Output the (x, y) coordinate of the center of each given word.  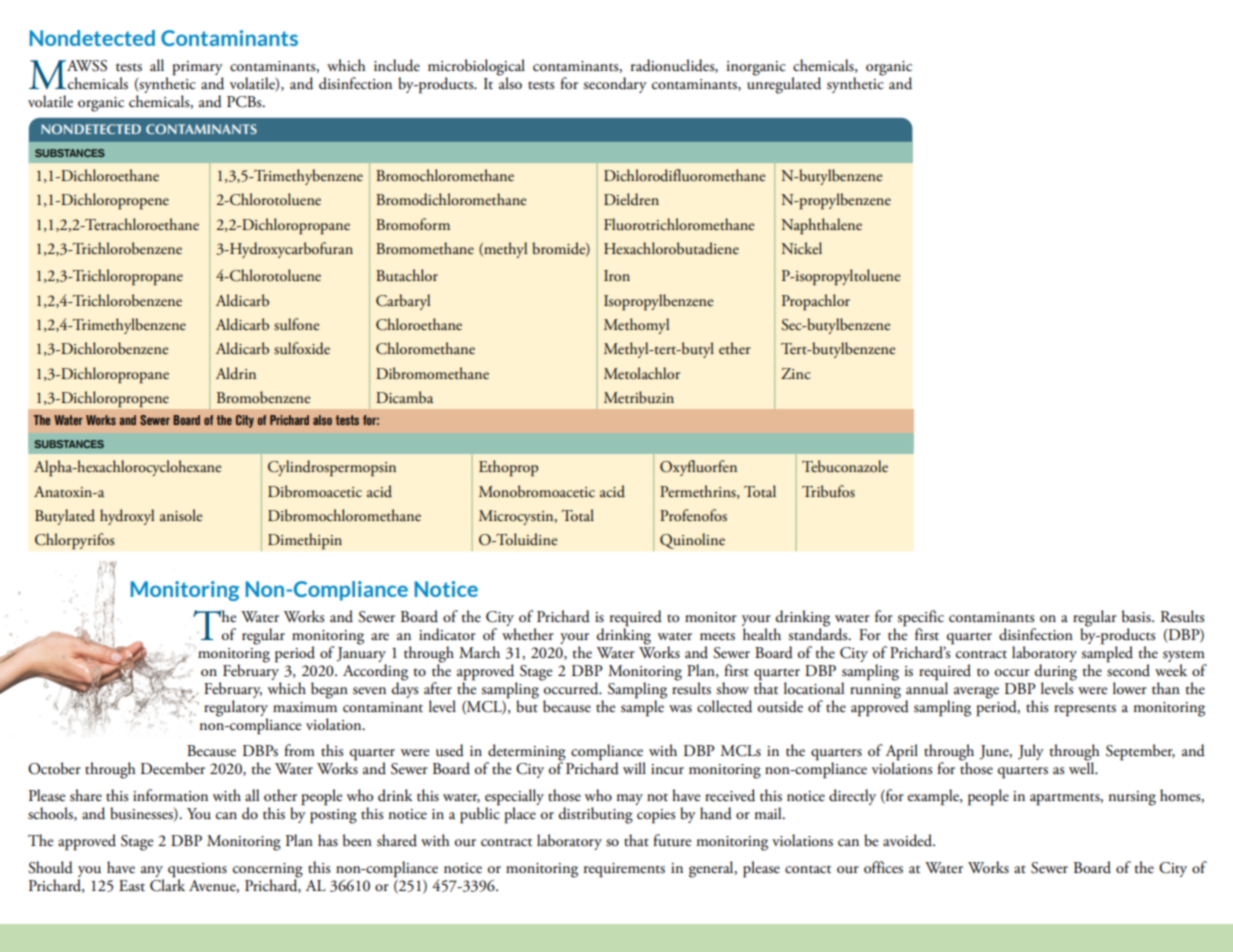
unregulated (784, 84)
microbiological (476, 68)
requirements (624, 870)
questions (197, 870)
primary (197, 69)
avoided (909, 840)
